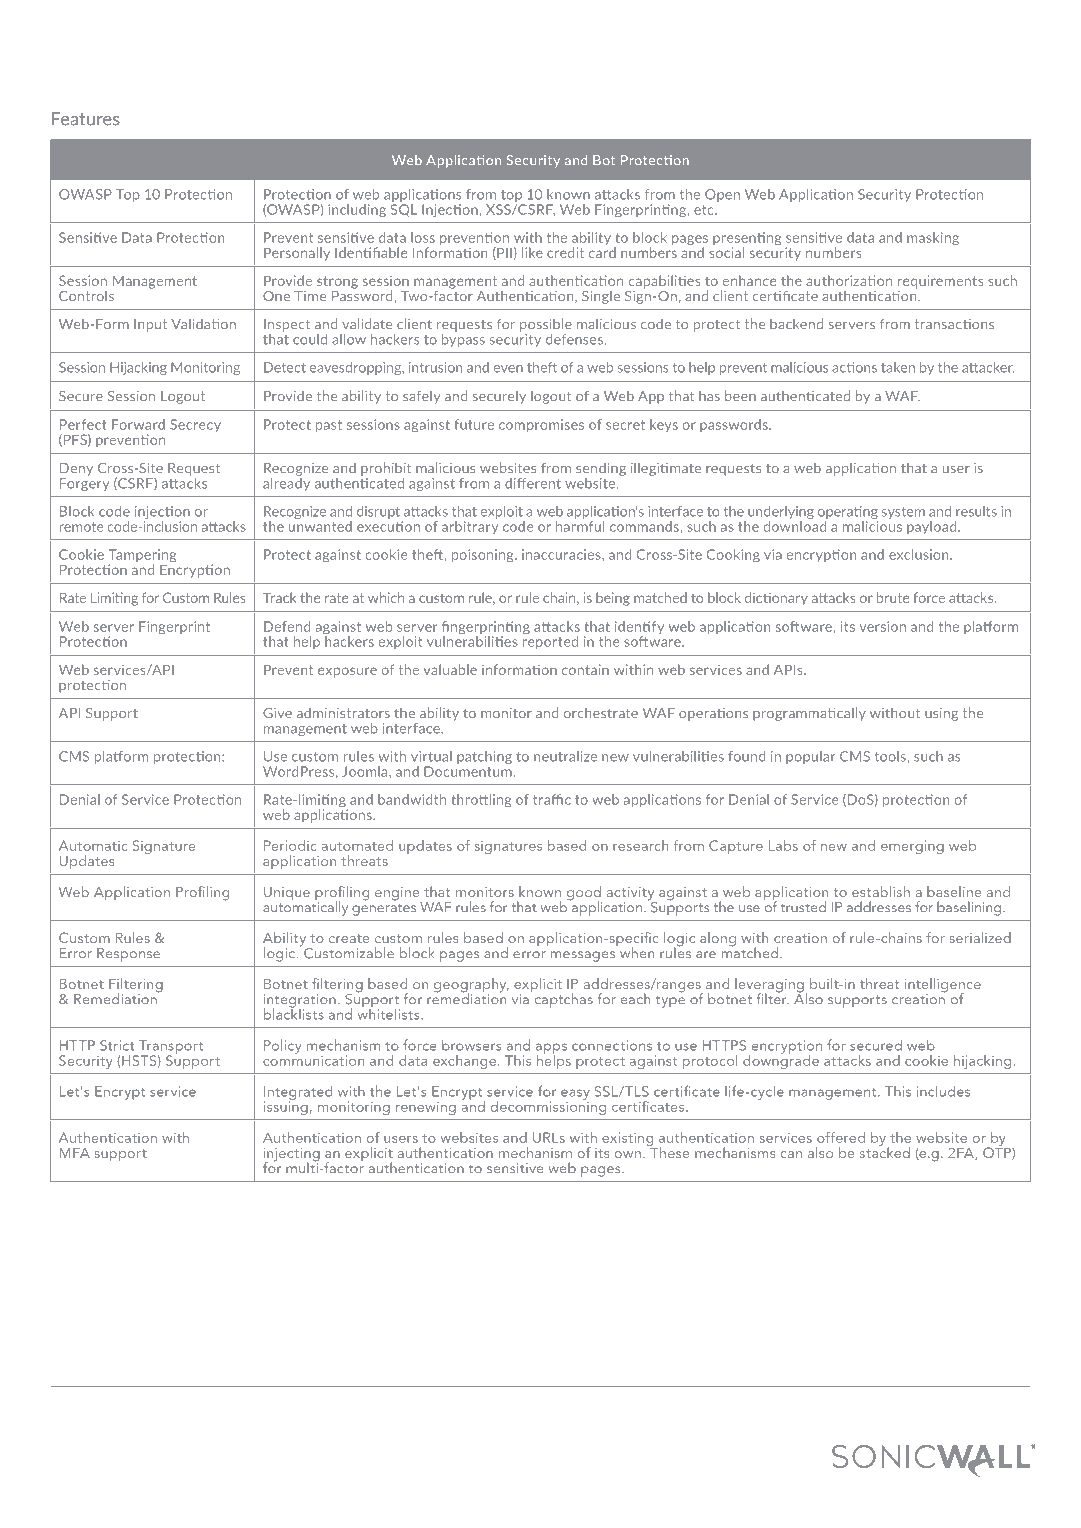  Describe the element at coordinates (933, 239) in the image. I see `masking` at that location.
